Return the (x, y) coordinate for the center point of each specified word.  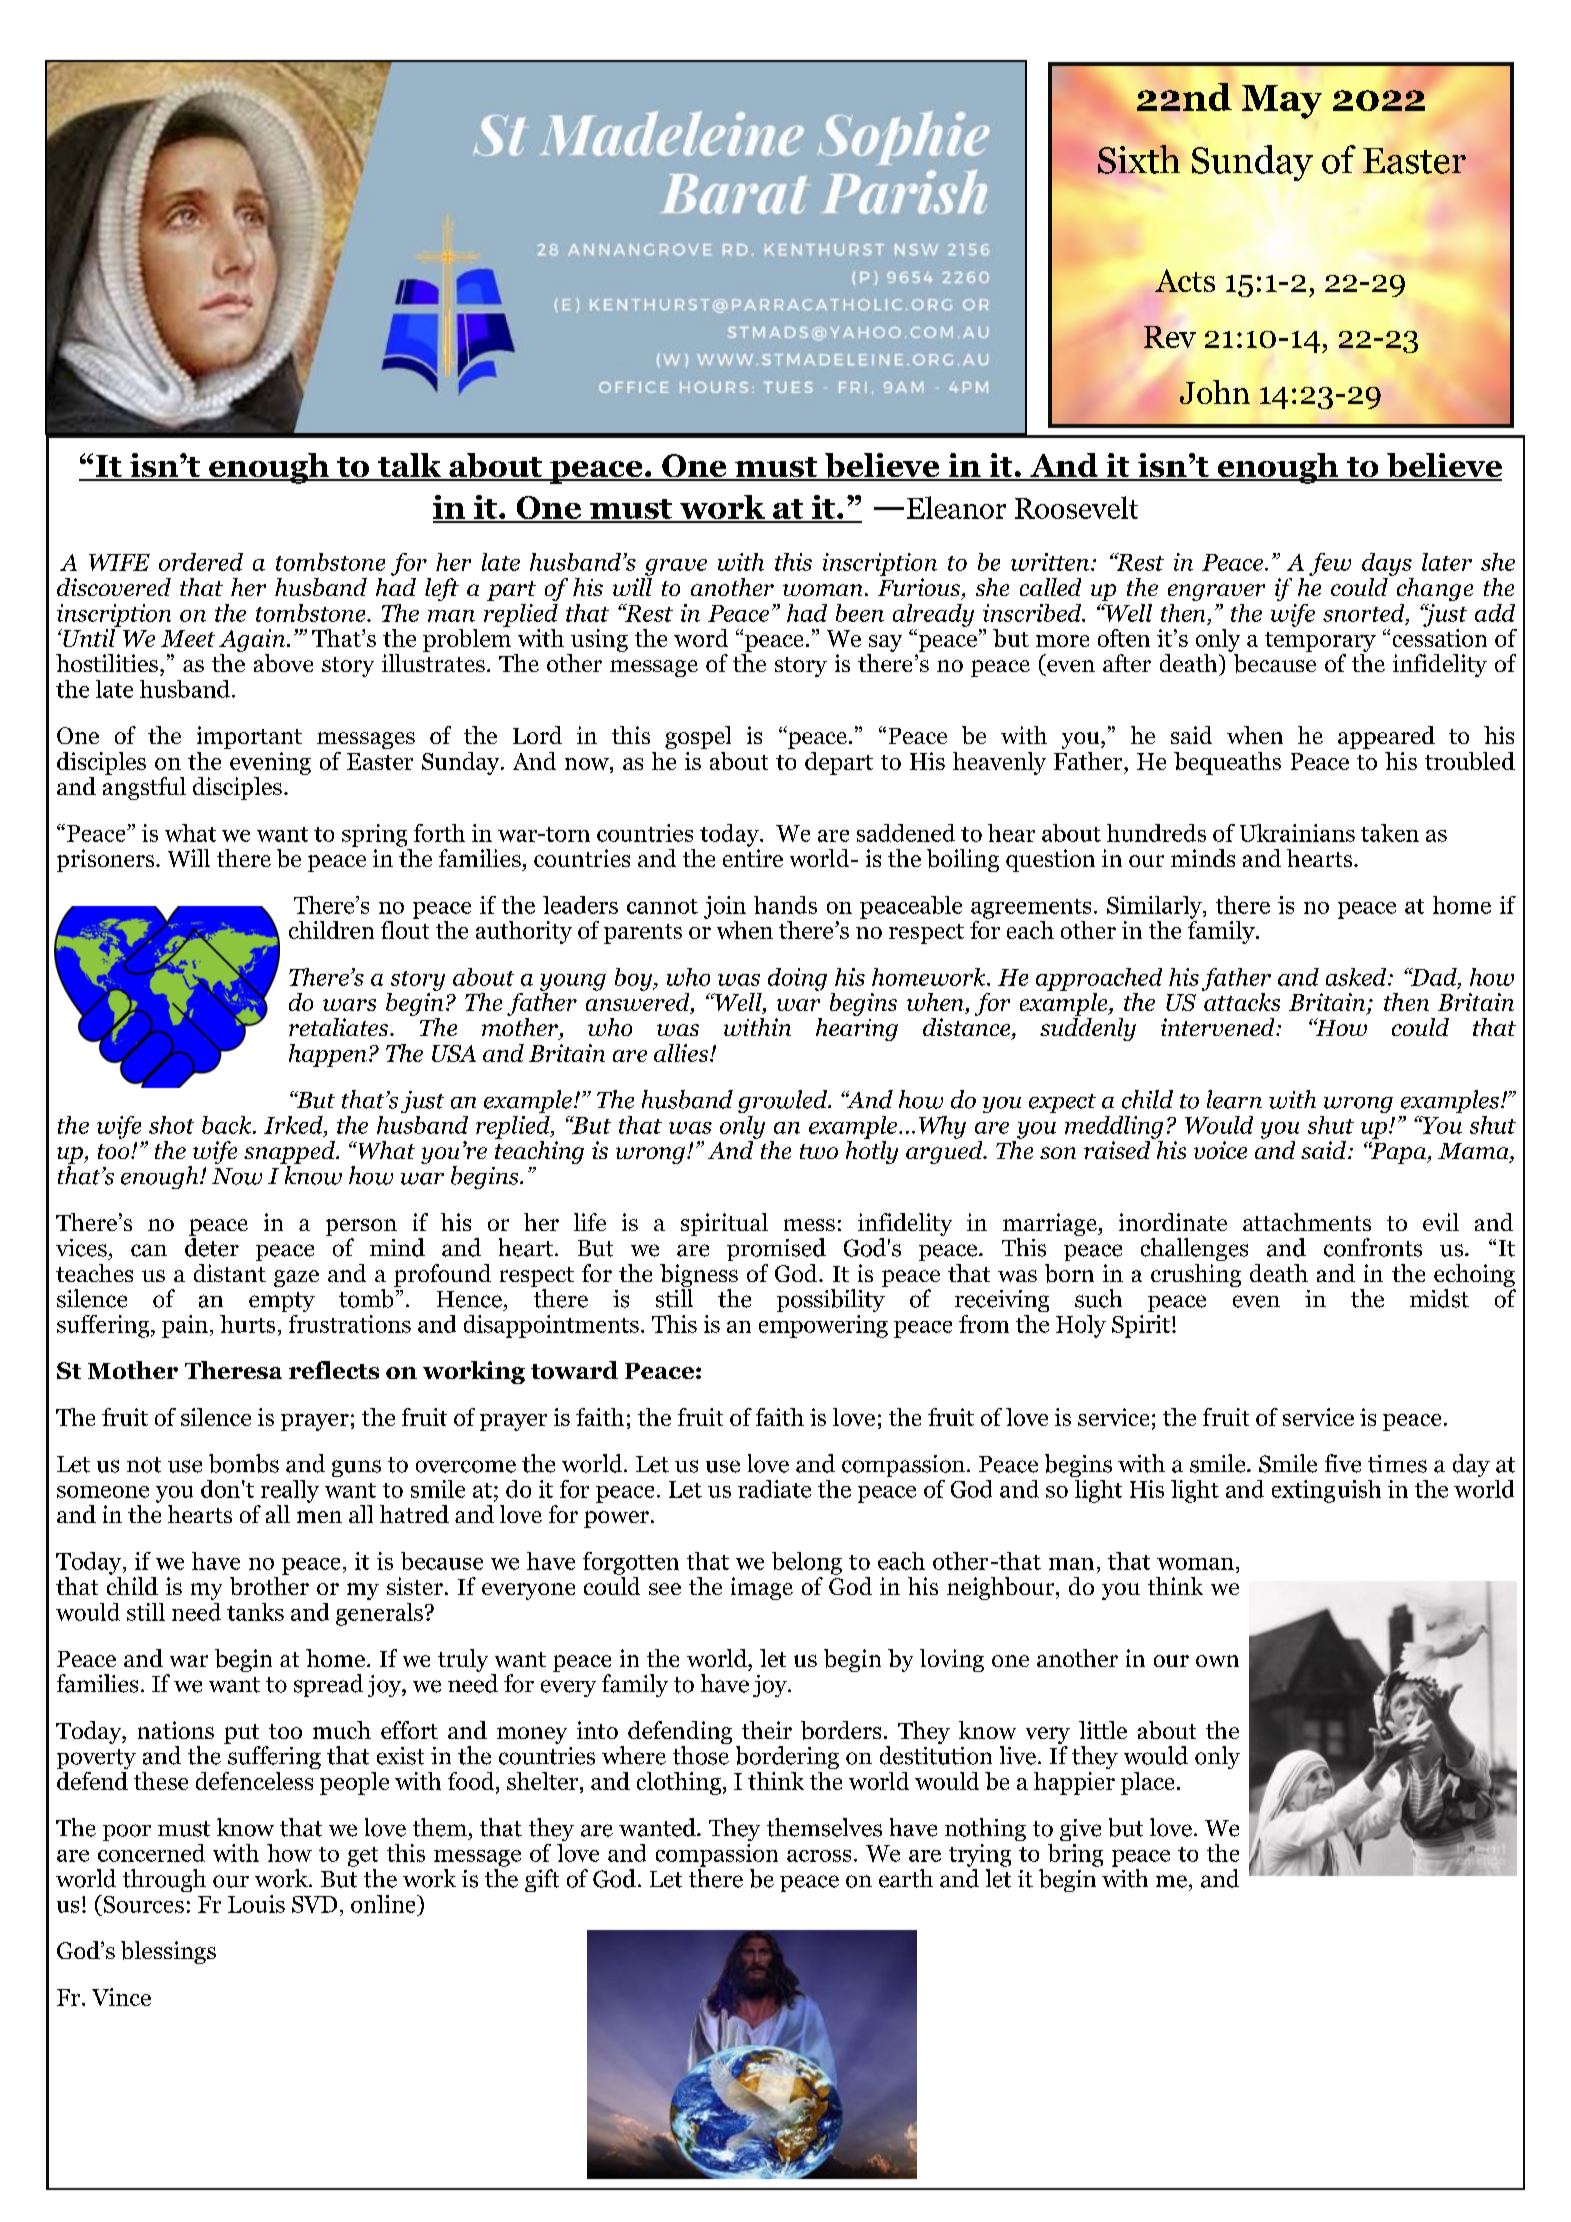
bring (1075, 1855)
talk (410, 466)
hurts (247, 1324)
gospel (698, 737)
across (819, 1856)
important (249, 737)
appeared (1386, 737)
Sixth (1139, 159)
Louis (256, 1904)
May (1282, 102)
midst (1439, 1298)
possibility (831, 1300)
